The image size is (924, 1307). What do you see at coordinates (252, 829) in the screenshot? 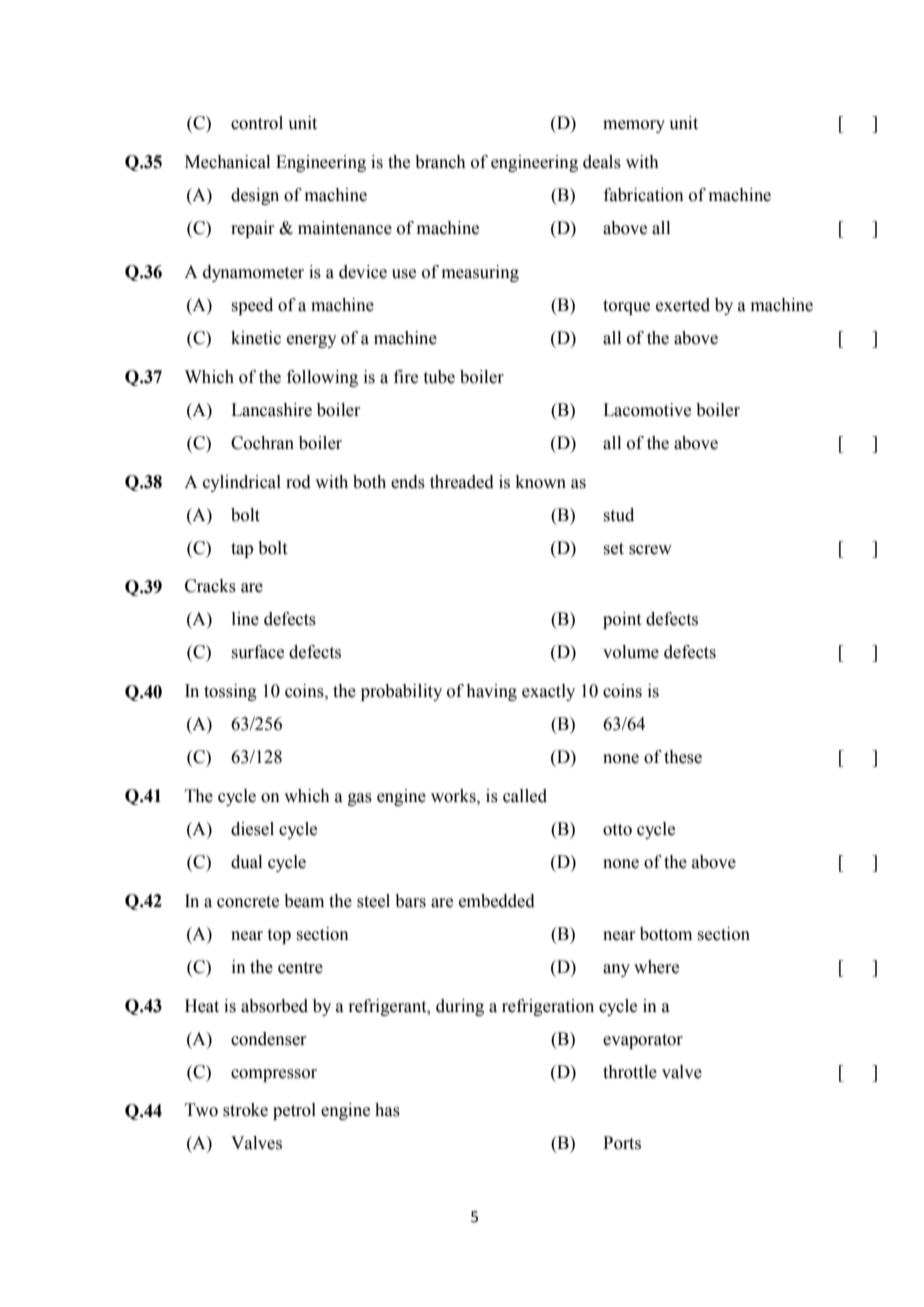
I see `diesel` at bounding box center [252, 829].
